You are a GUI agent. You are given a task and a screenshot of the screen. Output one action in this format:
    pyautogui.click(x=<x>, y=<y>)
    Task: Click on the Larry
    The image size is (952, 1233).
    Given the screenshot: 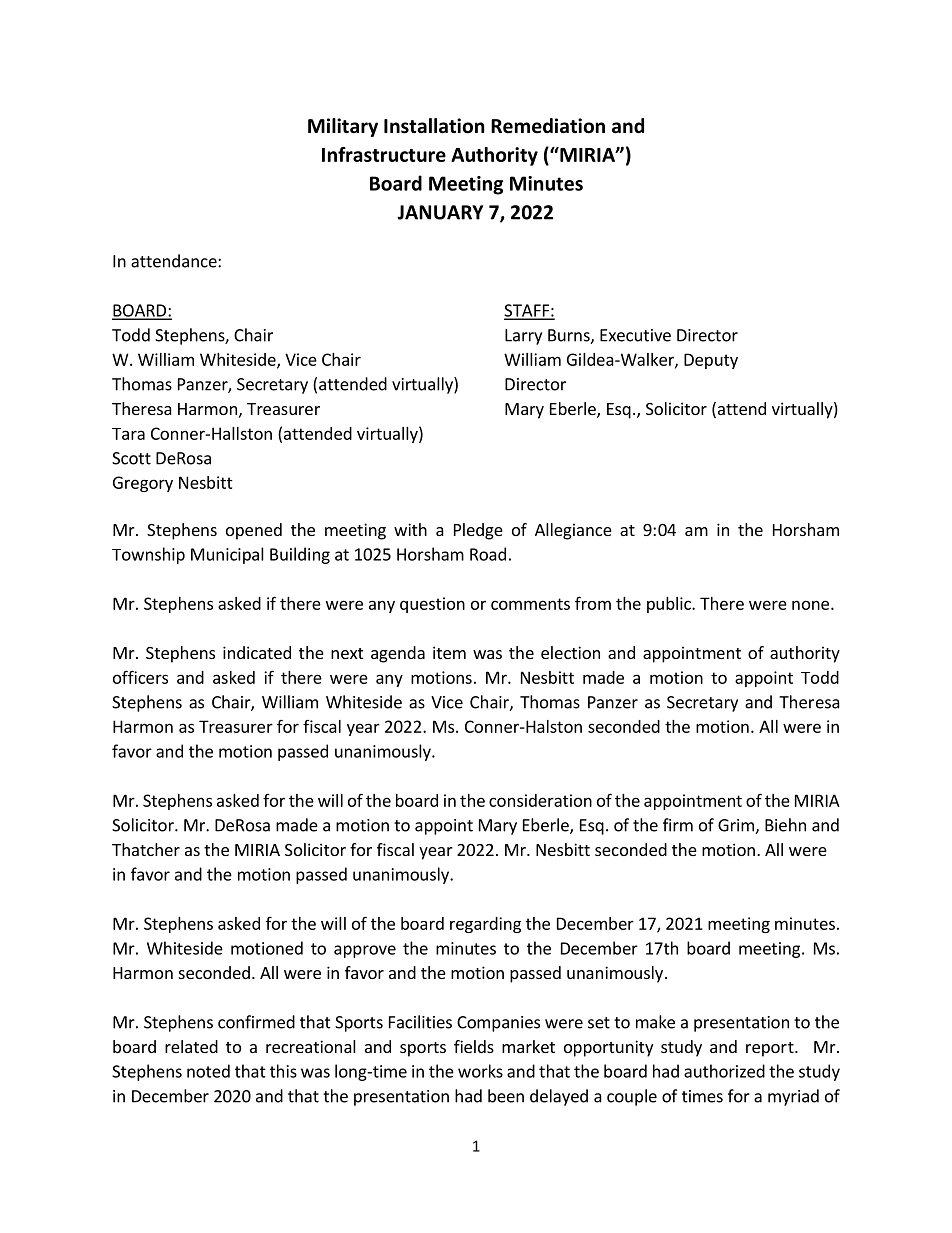 What is the action you would take?
    pyautogui.click(x=523, y=337)
